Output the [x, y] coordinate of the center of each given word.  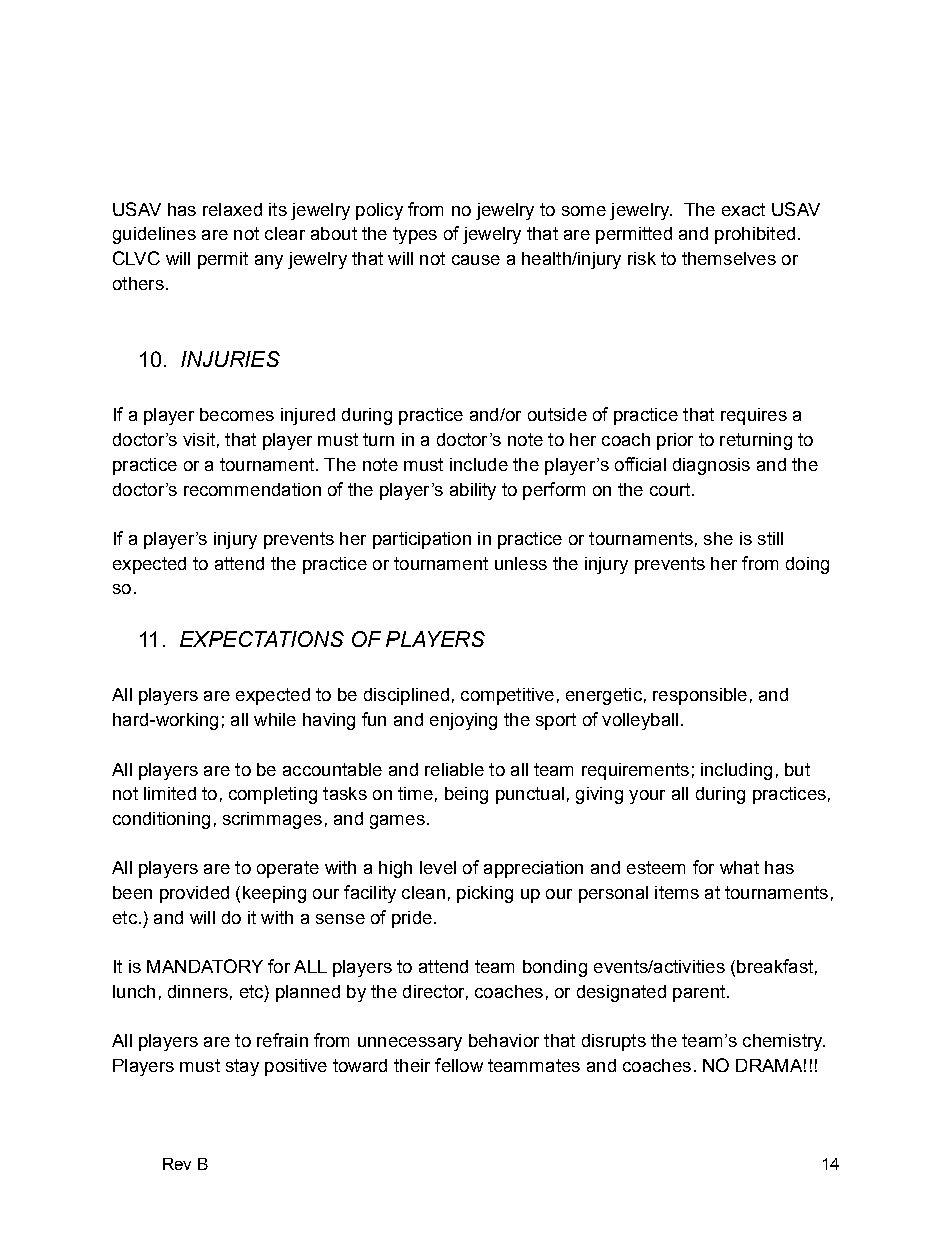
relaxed [232, 209]
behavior [504, 1040]
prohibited [755, 235]
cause [476, 260]
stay [242, 1067]
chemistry [784, 1042]
